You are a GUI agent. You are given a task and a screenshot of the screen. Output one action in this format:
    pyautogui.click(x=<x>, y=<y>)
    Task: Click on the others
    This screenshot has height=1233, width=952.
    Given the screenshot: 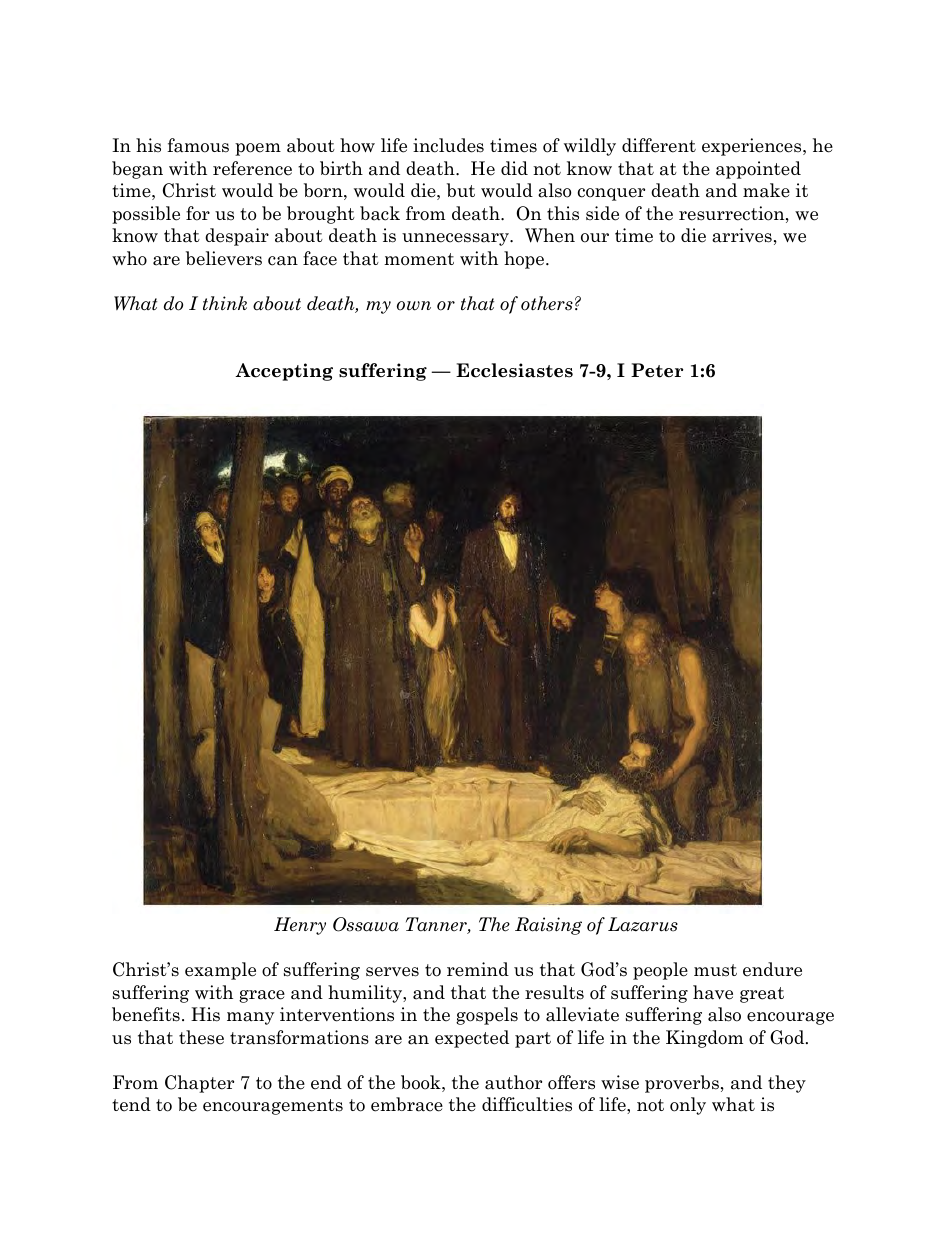 What is the action you would take?
    pyautogui.click(x=547, y=303)
